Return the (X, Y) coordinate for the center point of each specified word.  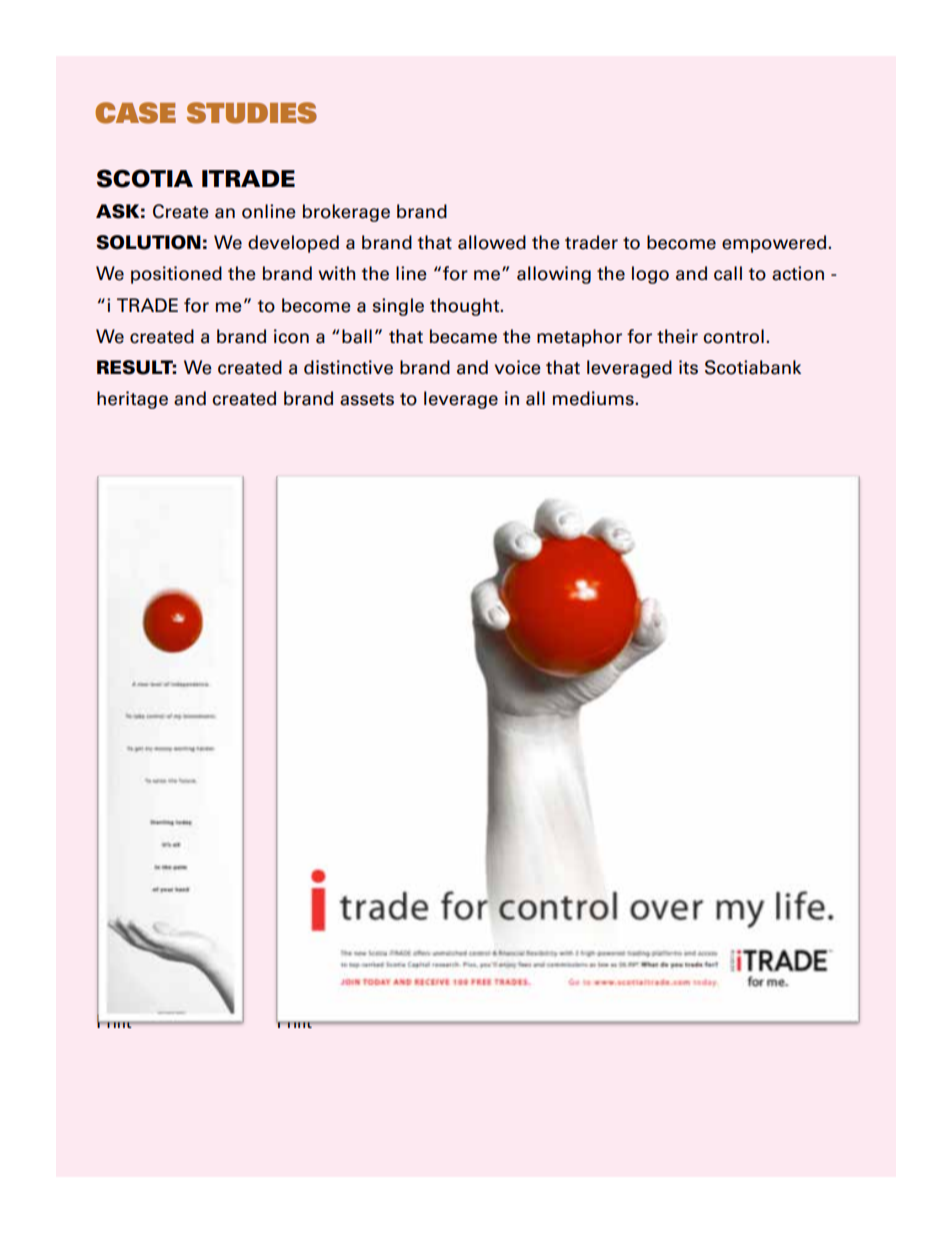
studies (252, 113)
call (728, 273)
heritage (132, 400)
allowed (492, 242)
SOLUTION (148, 242)
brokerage (346, 213)
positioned (176, 275)
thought (466, 307)
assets (367, 399)
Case (135, 113)
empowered (775, 244)
